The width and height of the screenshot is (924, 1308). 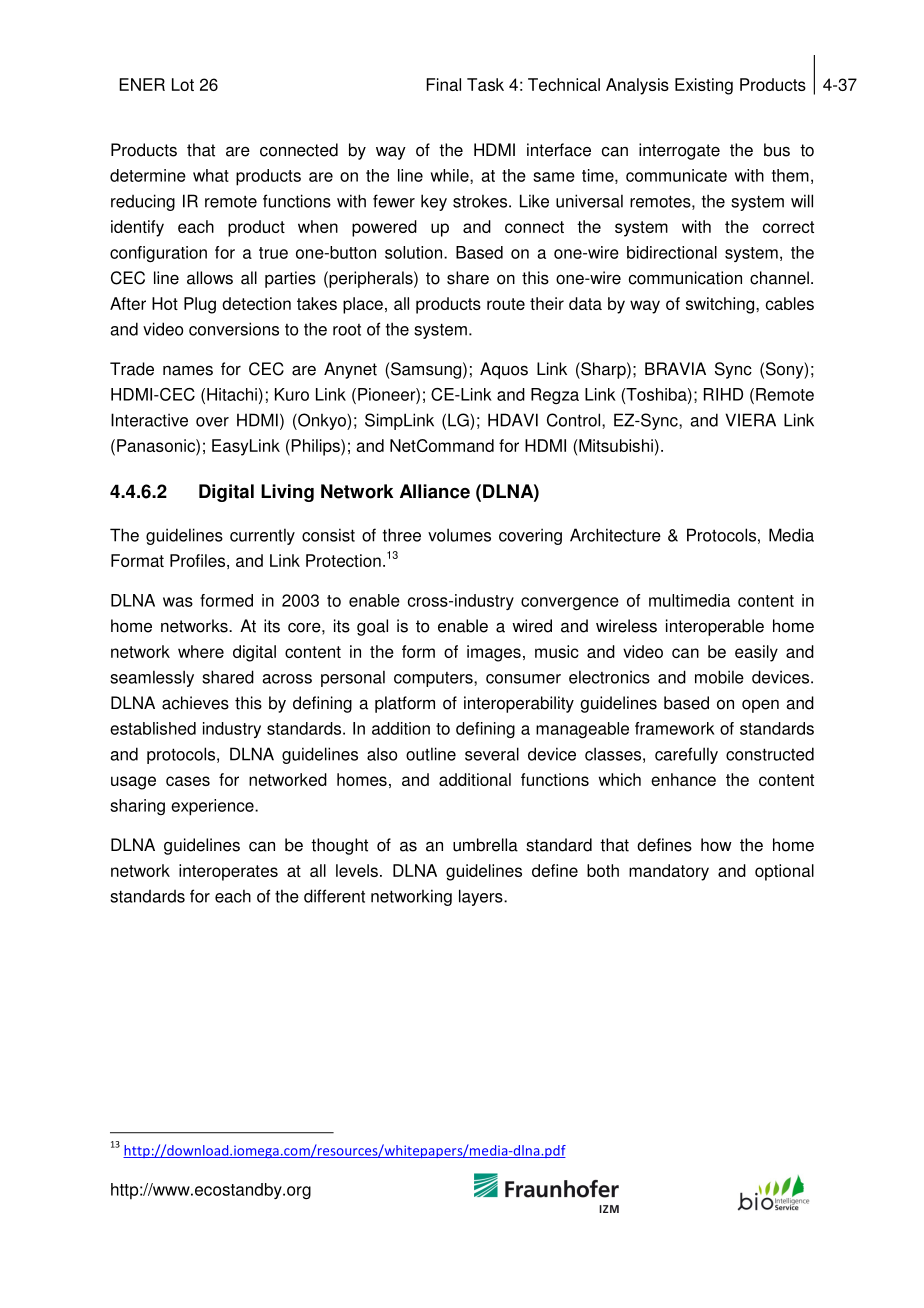 What do you see at coordinates (210, 278) in the screenshot?
I see `allows` at bounding box center [210, 278].
